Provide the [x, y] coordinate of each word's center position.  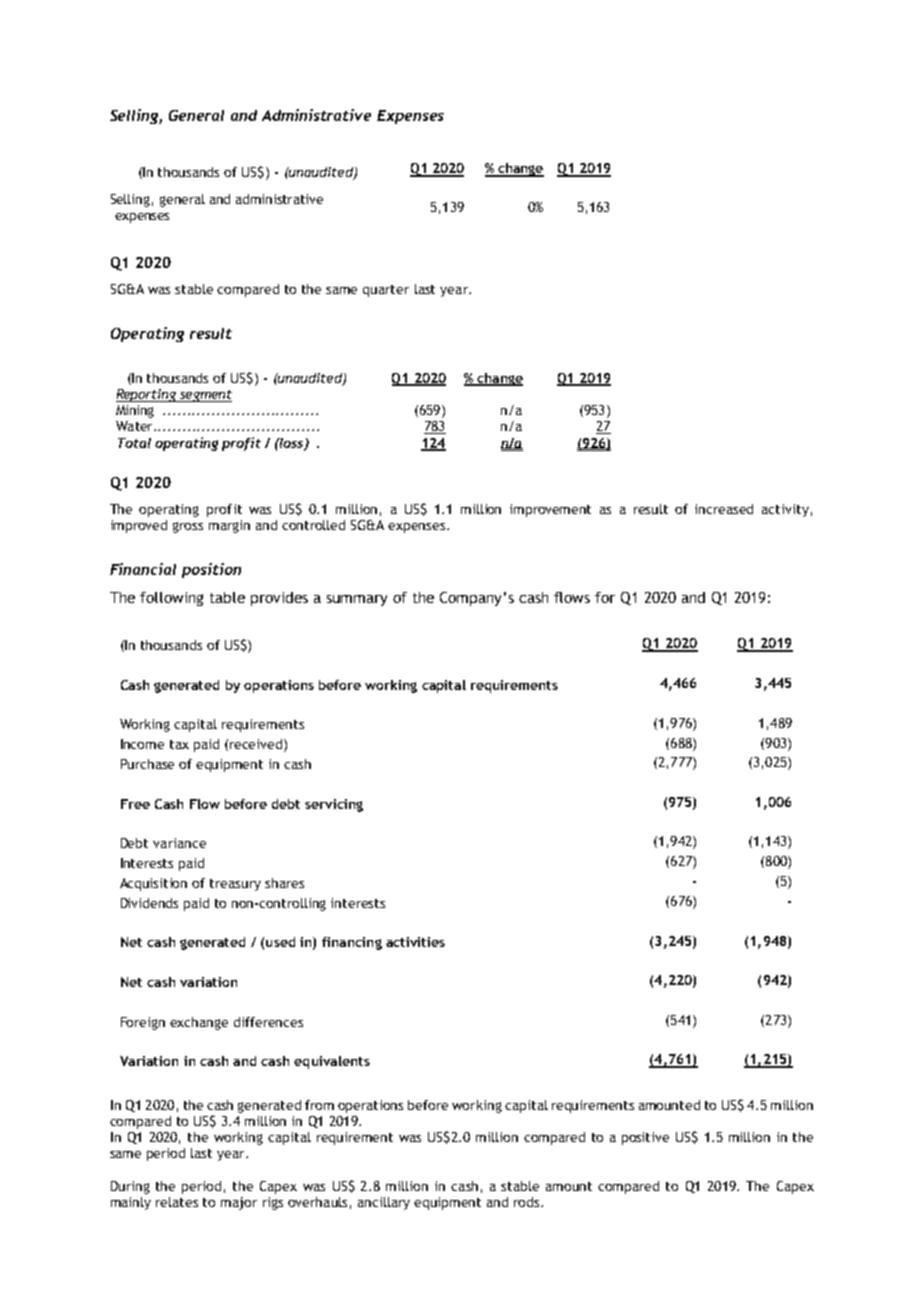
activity [785, 510]
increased [724, 509]
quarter [386, 291]
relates [177, 1202]
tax [179, 744]
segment [204, 396]
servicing [334, 805]
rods [528, 1202]
